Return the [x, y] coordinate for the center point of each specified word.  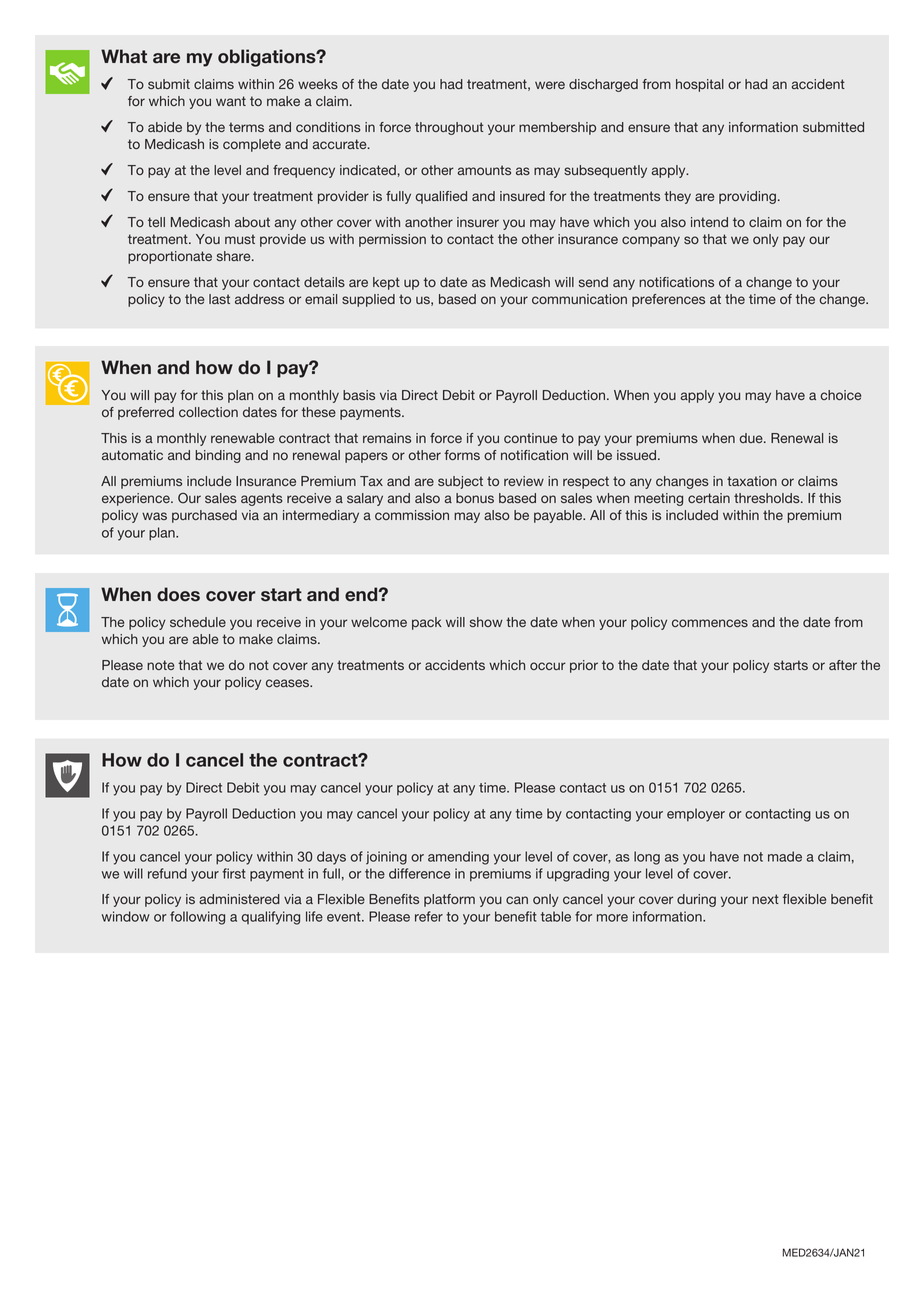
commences [710, 623]
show [486, 622]
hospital [700, 85]
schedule [198, 622]
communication [579, 299]
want [231, 101]
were [550, 85]
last [219, 299]
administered [239, 899]
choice [840, 395]
